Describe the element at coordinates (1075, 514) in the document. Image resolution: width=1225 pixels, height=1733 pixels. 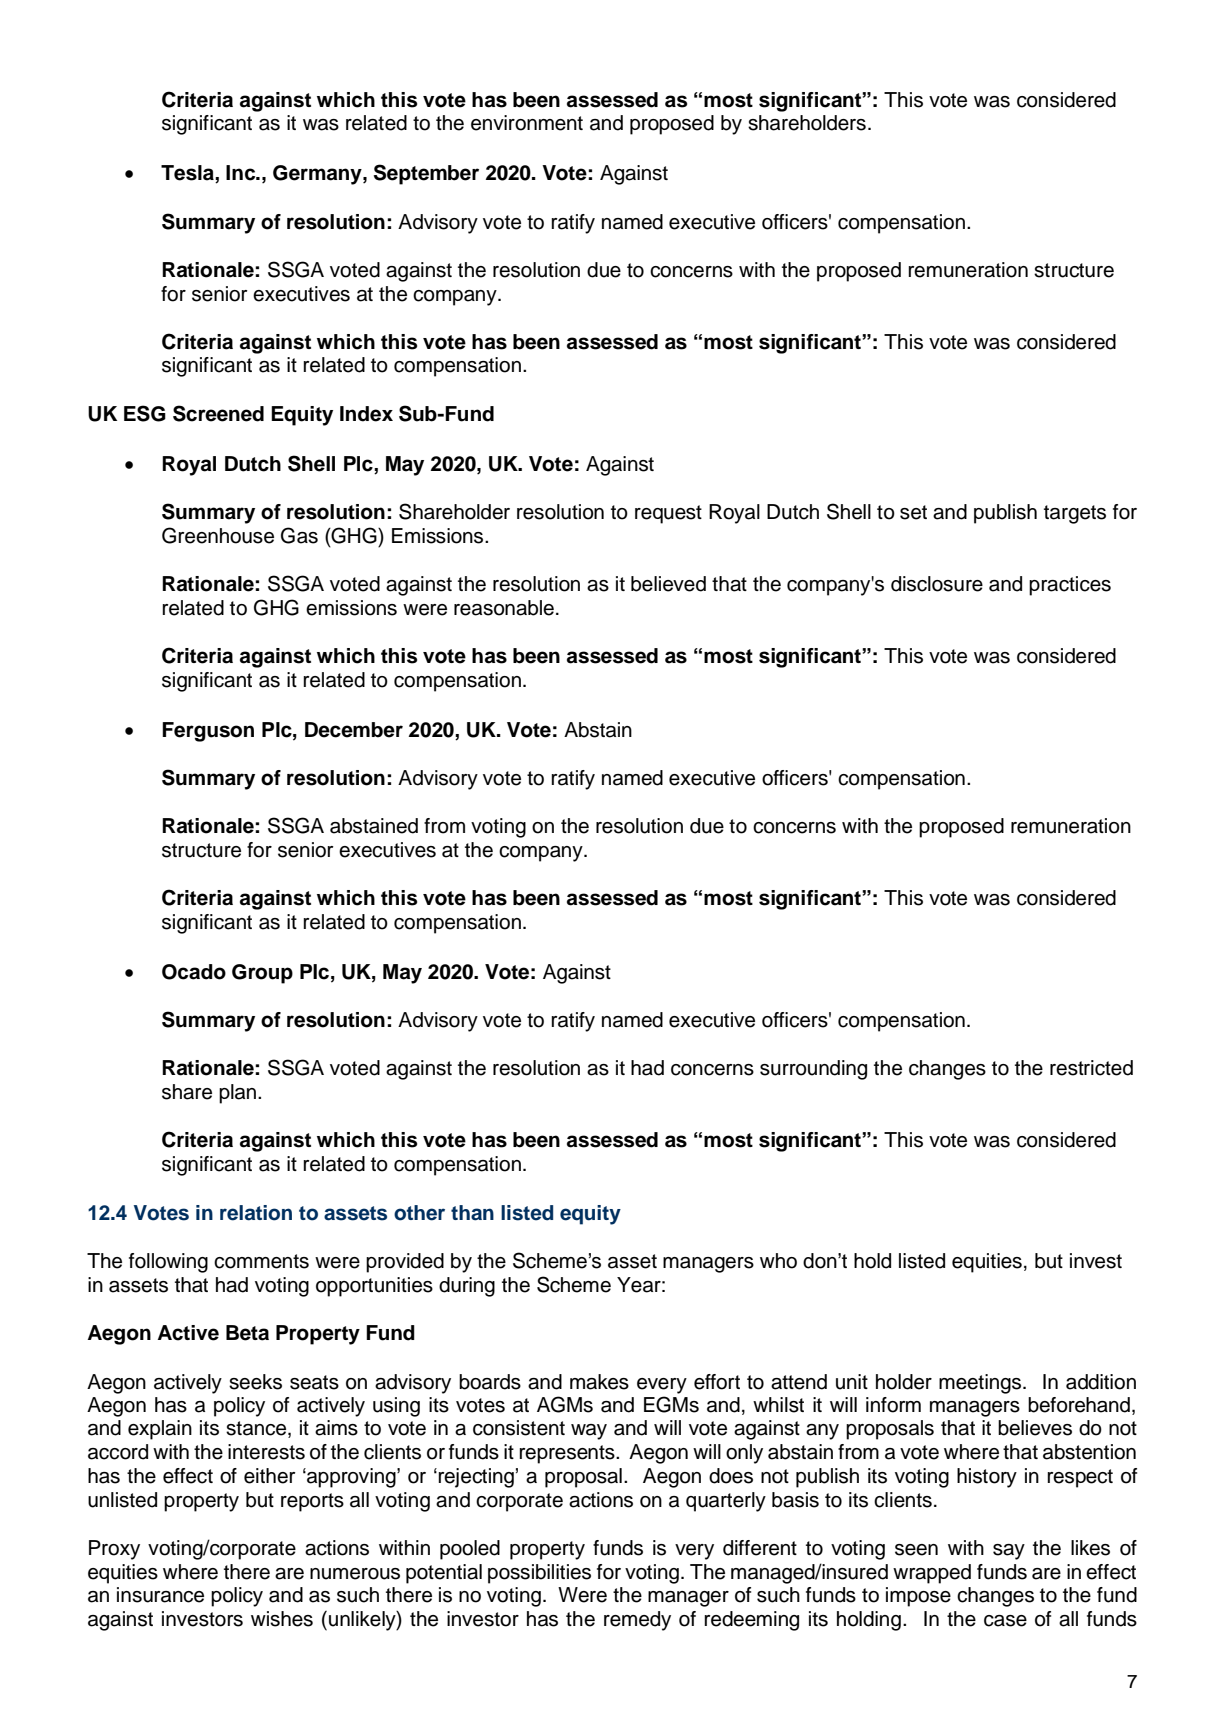
I see `targets` at that location.
